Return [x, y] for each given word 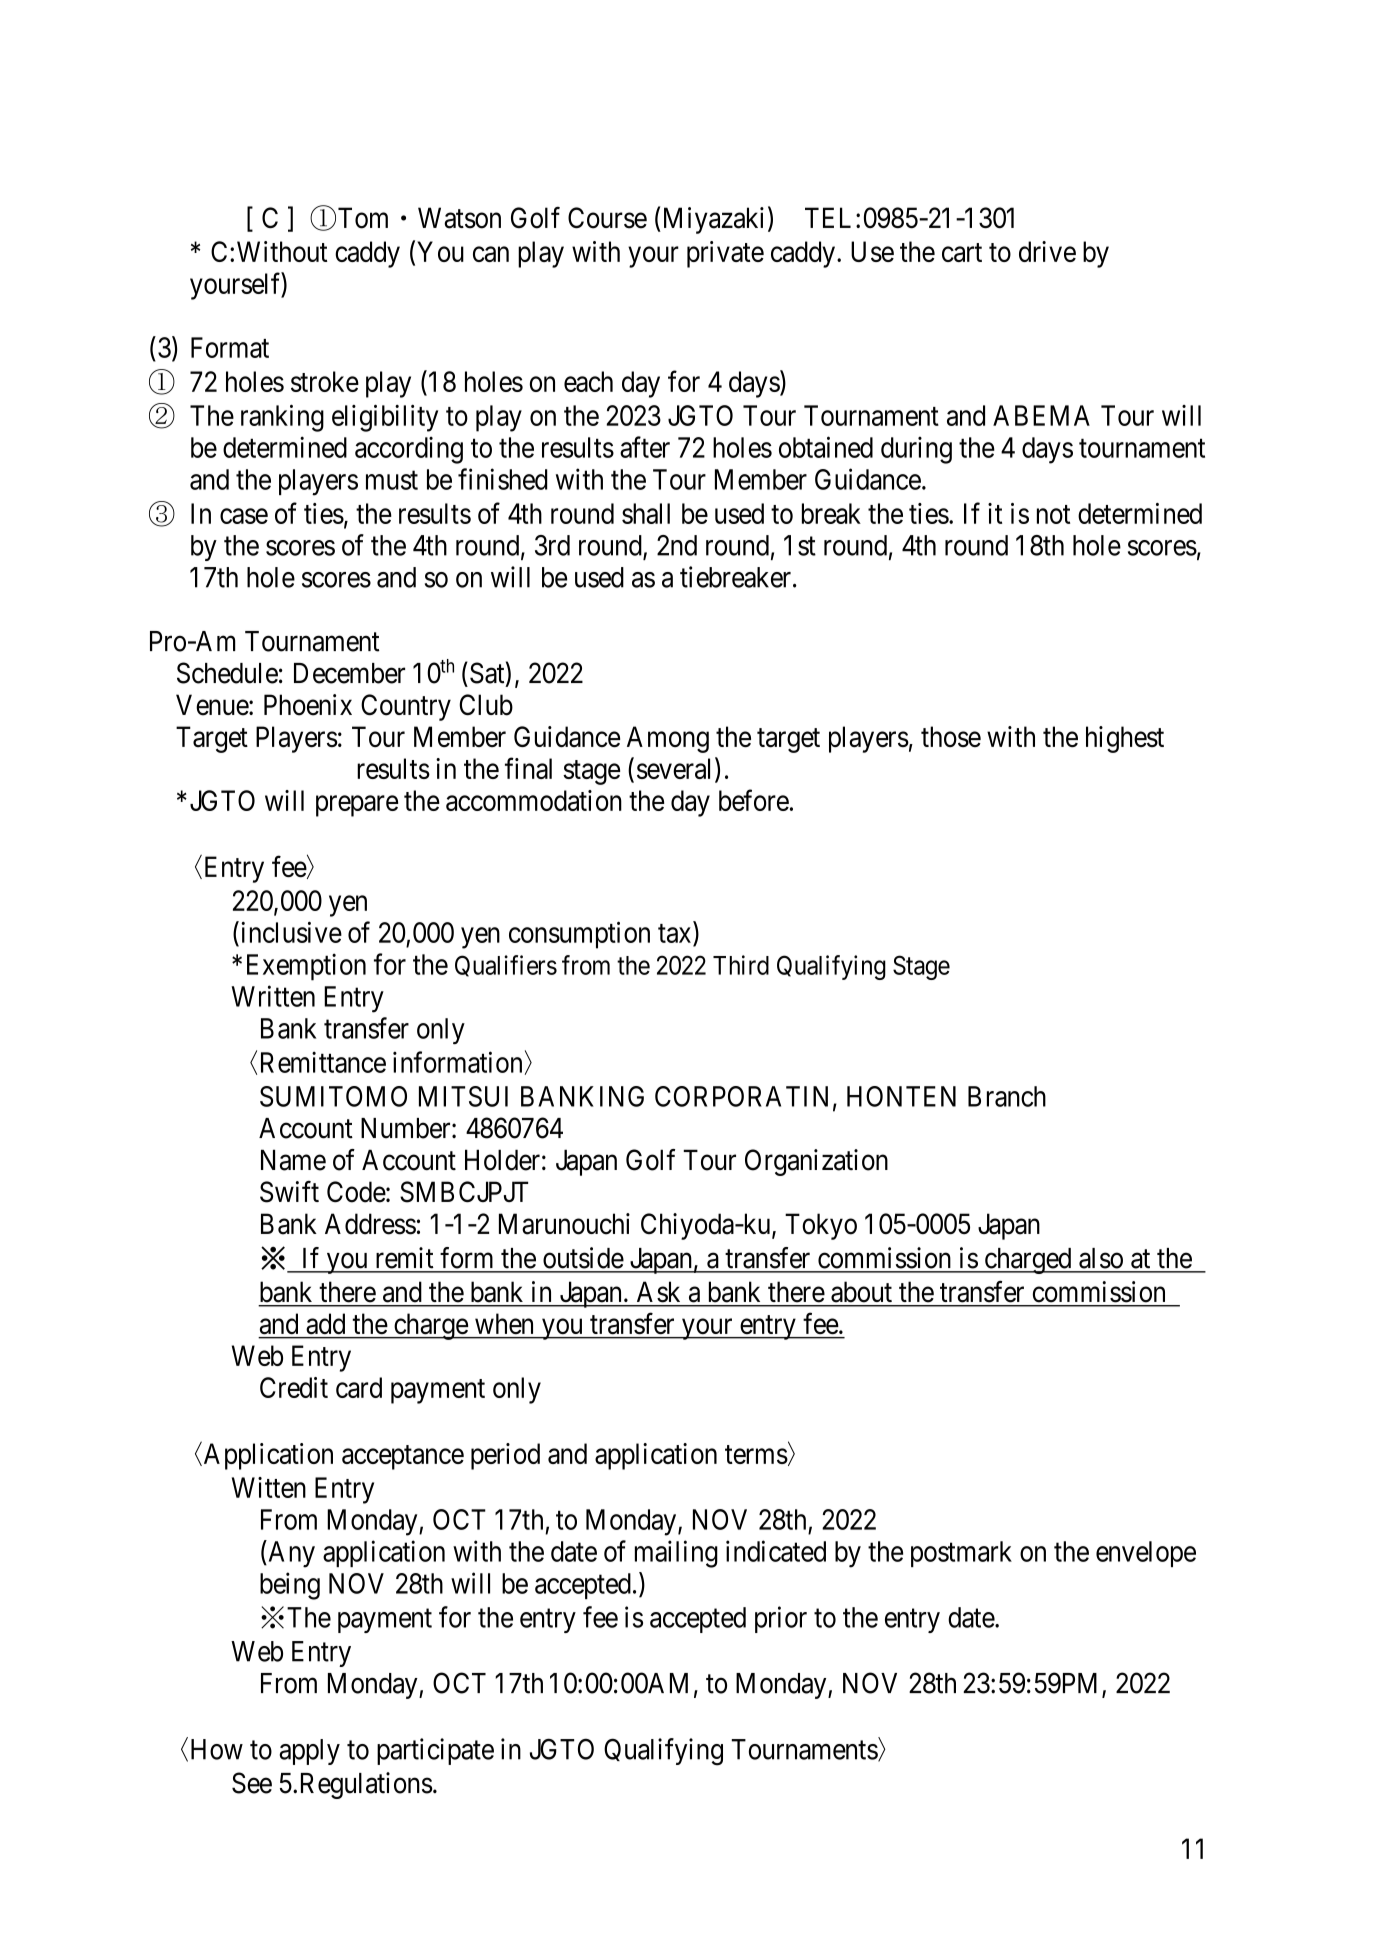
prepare [357, 806]
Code [356, 1192]
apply [309, 1752]
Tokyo [821, 1226]
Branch [1007, 1096]
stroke [325, 381]
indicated [776, 1551]
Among [668, 739]
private [725, 254]
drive [1047, 251]
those [951, 736]
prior [781, 1619]
